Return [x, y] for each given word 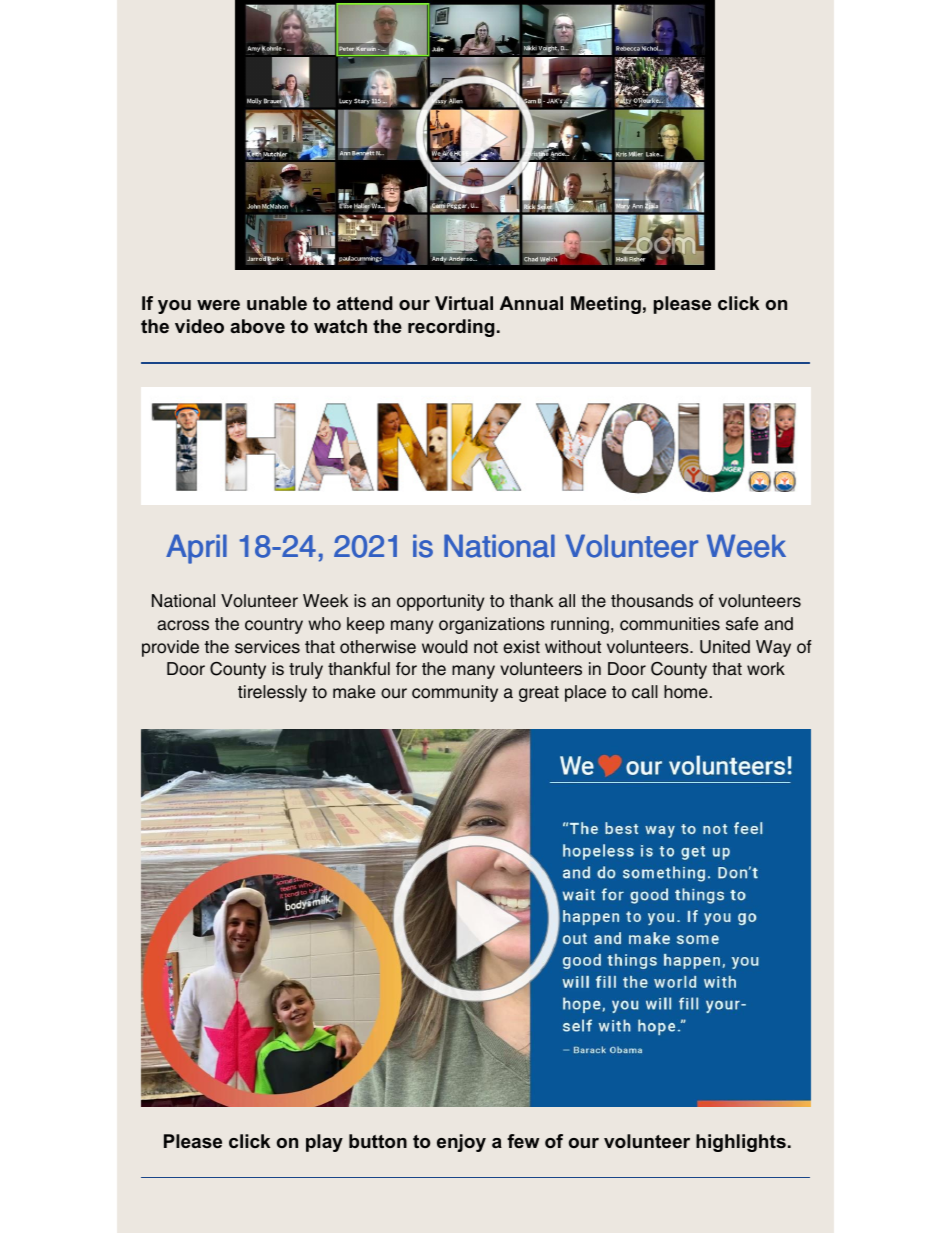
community [455, 693]
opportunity [440, 602]
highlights [741, 1143]
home [686, 692]
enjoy [461, 1143]
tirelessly [272, 693]
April [196, 549]
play [324, 1143]
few [523, 1141]
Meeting [606, 305]
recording [451, 328]
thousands [652, 601]
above [257, 326]
